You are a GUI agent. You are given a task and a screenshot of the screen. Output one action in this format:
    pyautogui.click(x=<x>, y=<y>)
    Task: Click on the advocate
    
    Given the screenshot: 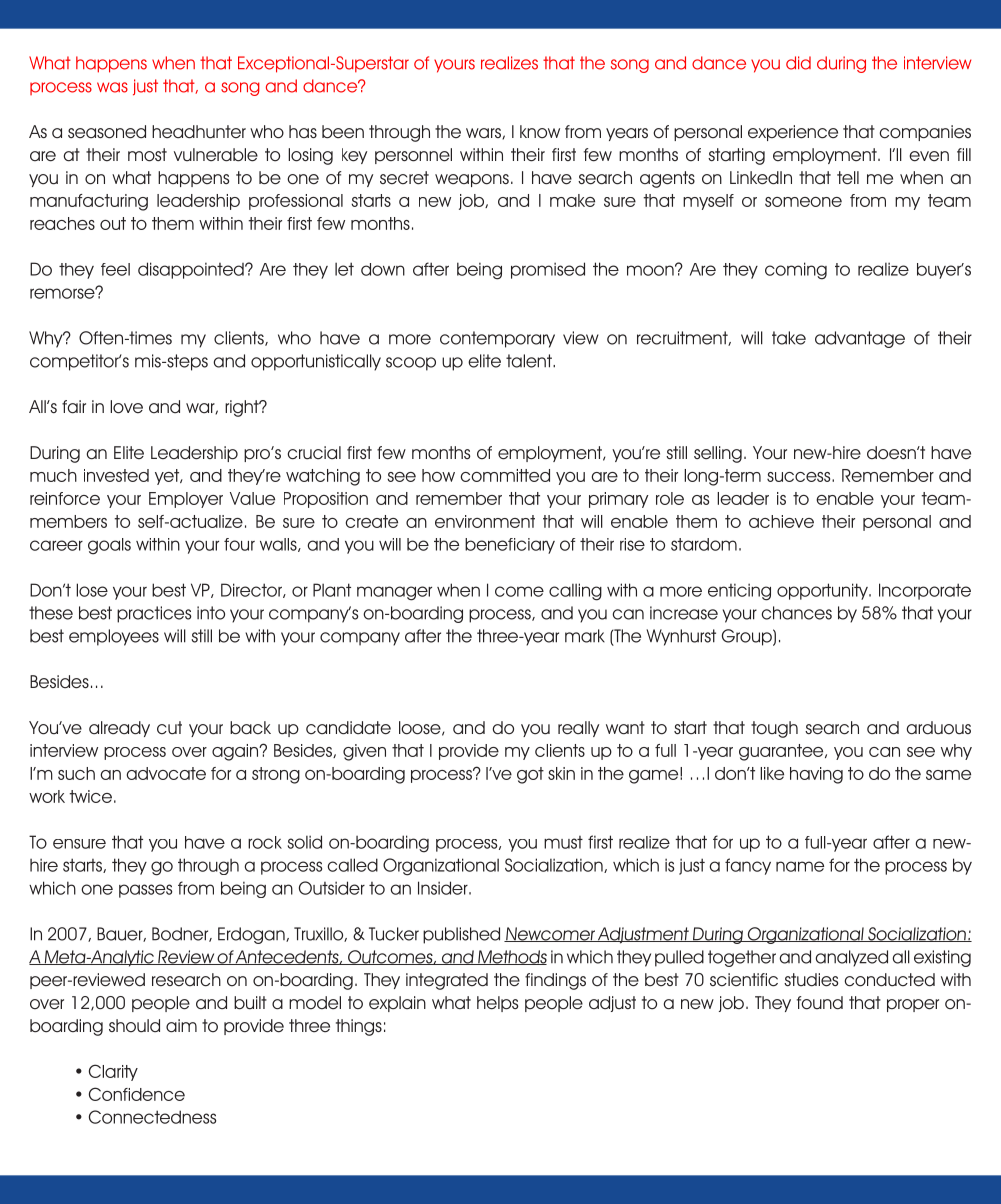 What is the action you would take?
    pyautogui.click(x=166, y=773)
